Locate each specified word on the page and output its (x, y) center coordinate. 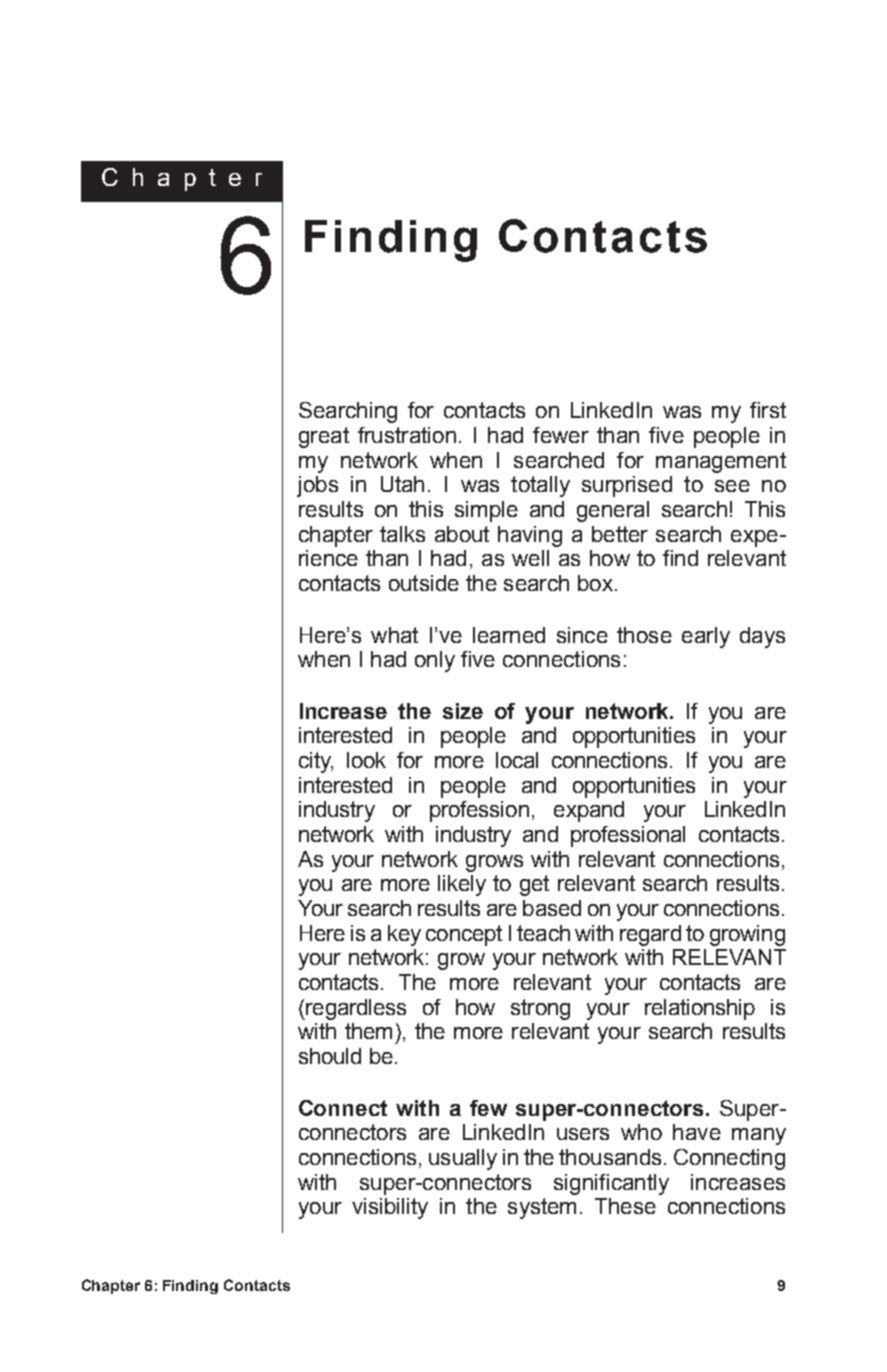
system (542, 1208)
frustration (407, 435)
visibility (390, 1208)
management (721, 462)
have (697, 1132)
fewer (561, 435)
